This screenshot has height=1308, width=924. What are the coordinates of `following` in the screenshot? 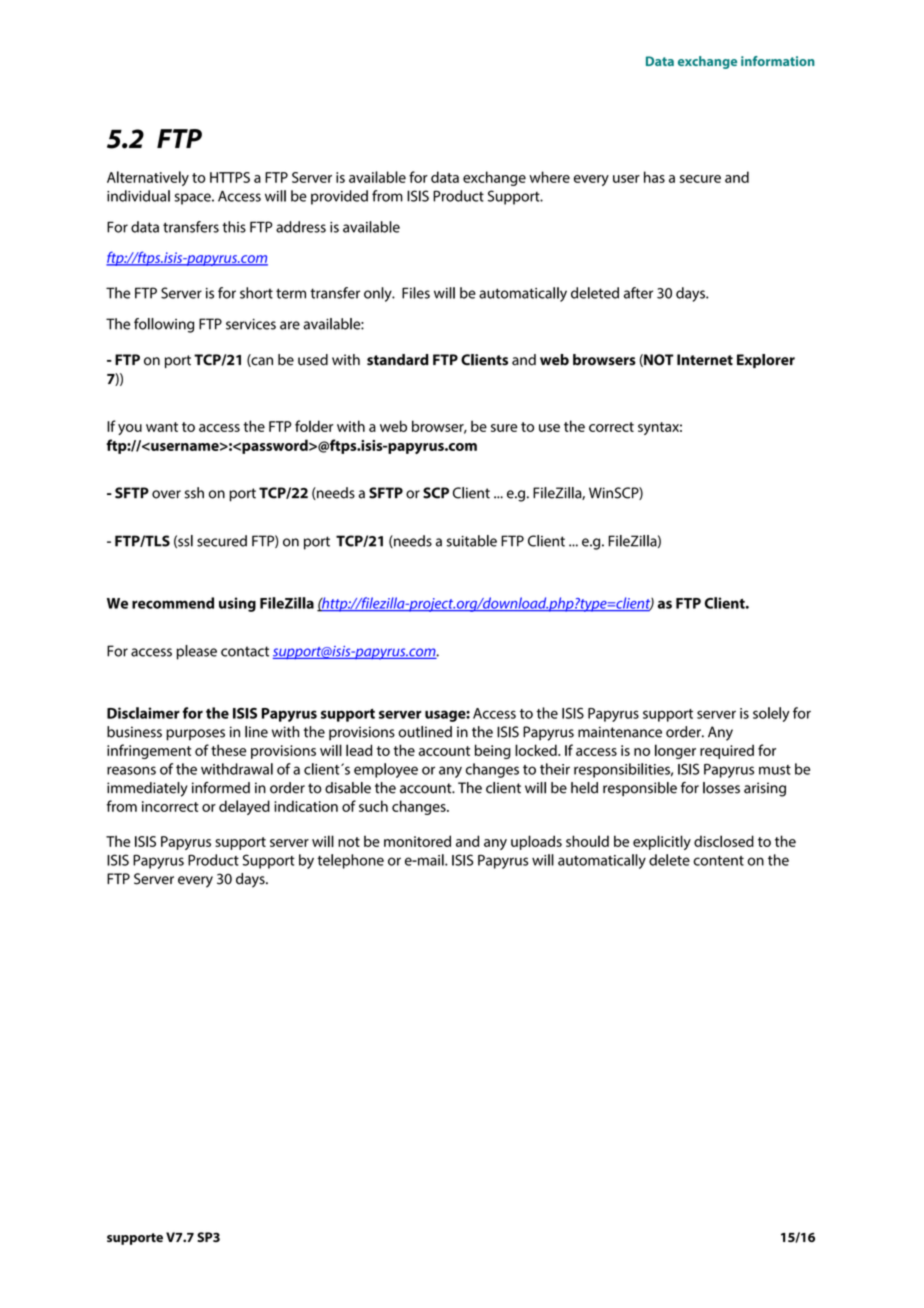 It's located at (164, 325).
